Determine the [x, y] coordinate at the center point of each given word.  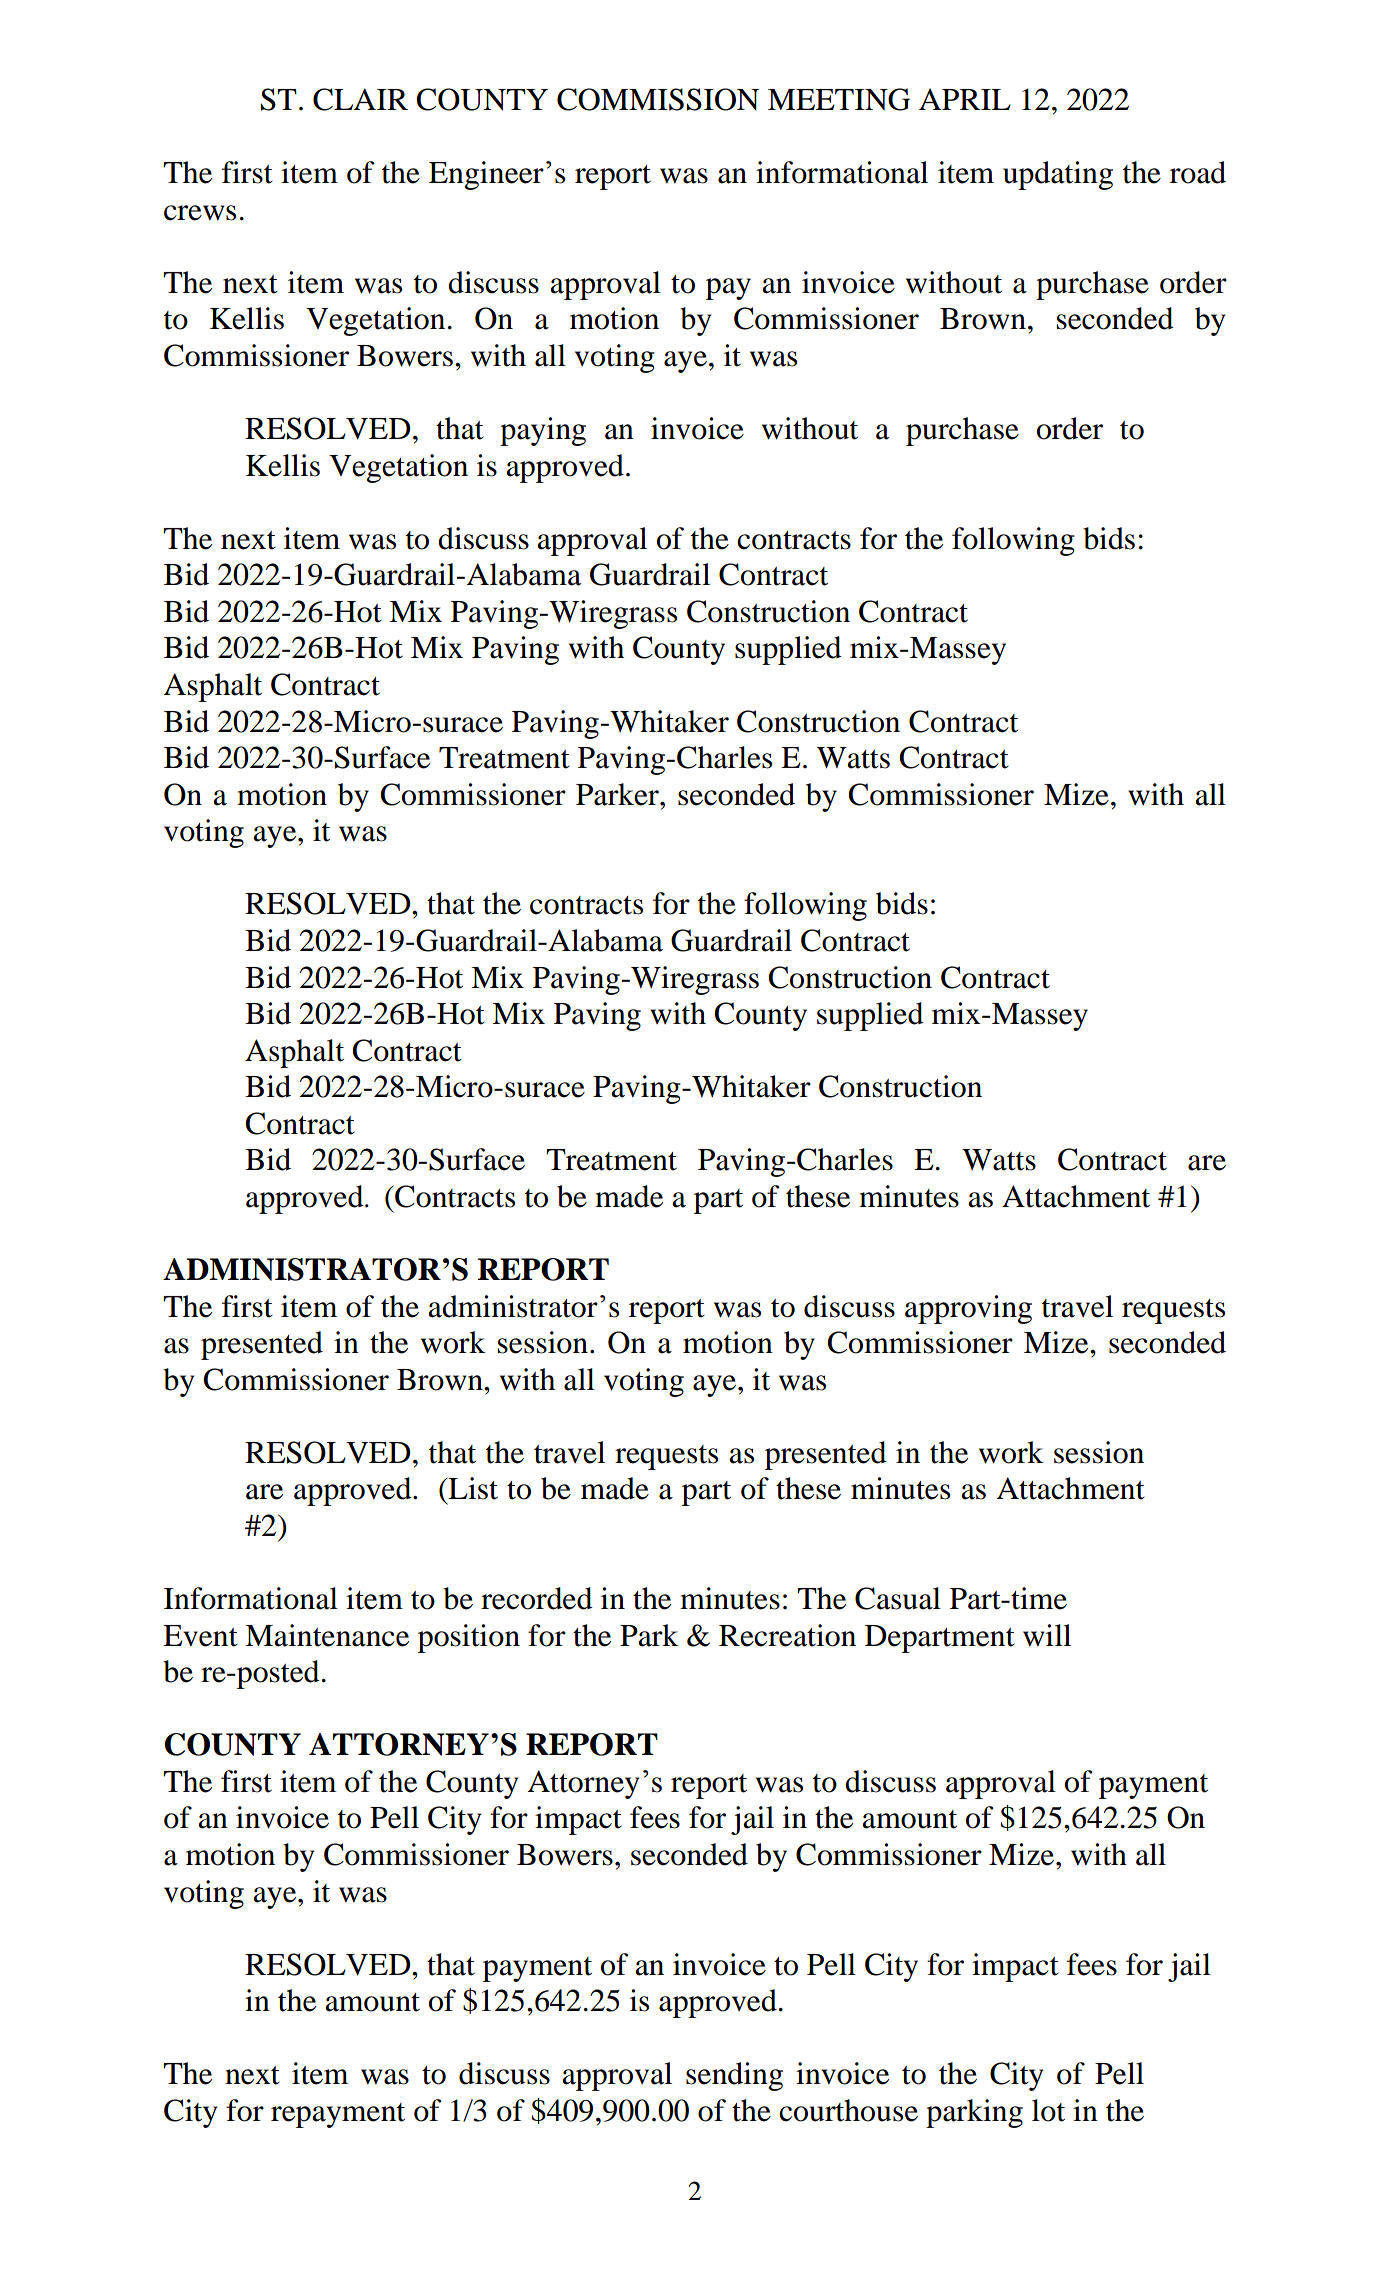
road [1198, 172]
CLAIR [360, 99]
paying [543, 431]
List [472, 1488]
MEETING [839, 99]
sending [734, 2076]
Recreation [787, 1635]
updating [1058, 175]
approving [968, 1309]
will [1047, 1635]
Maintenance [327, 1635]
